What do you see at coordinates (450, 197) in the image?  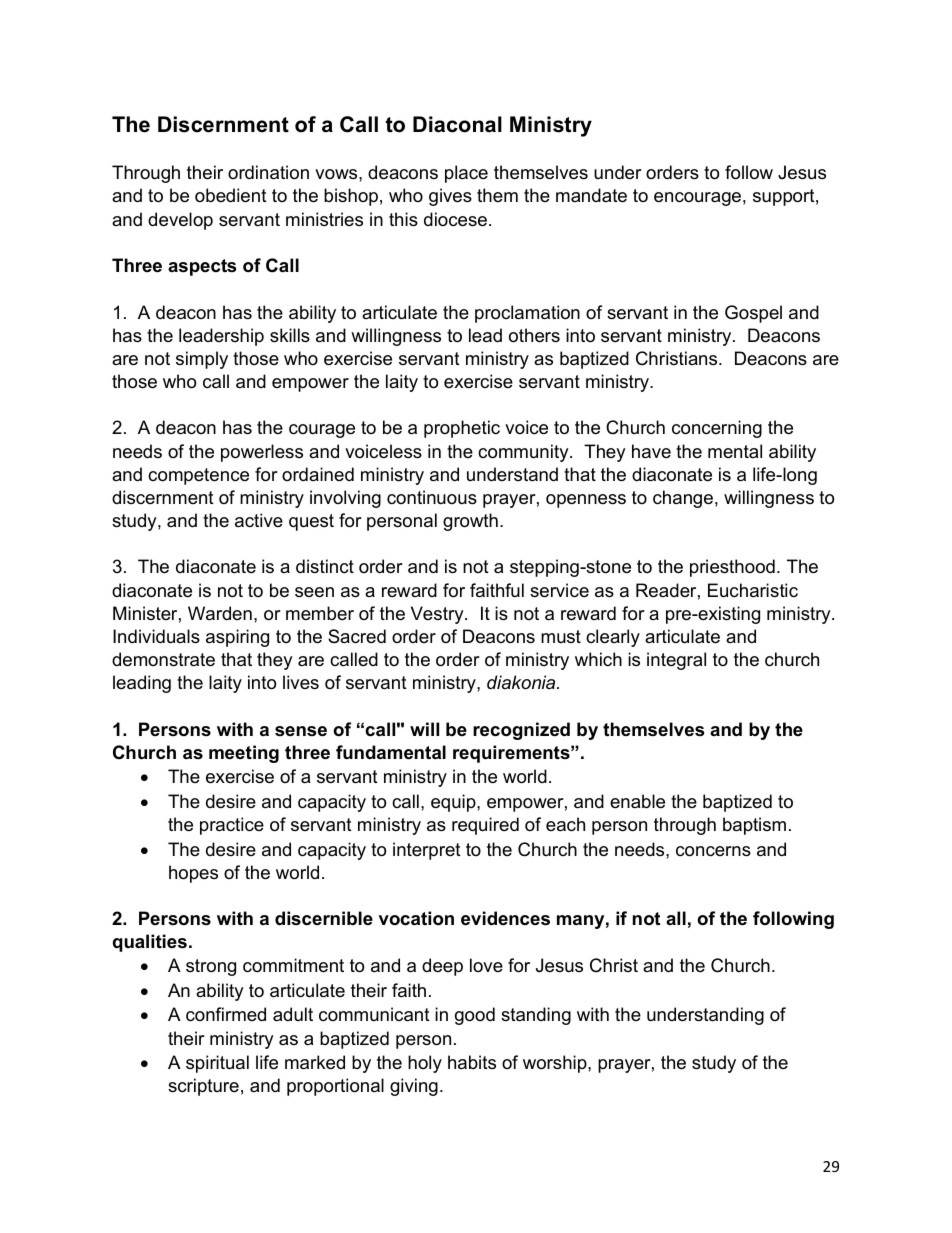 I see `gives` at bounding box center [450, 197].
